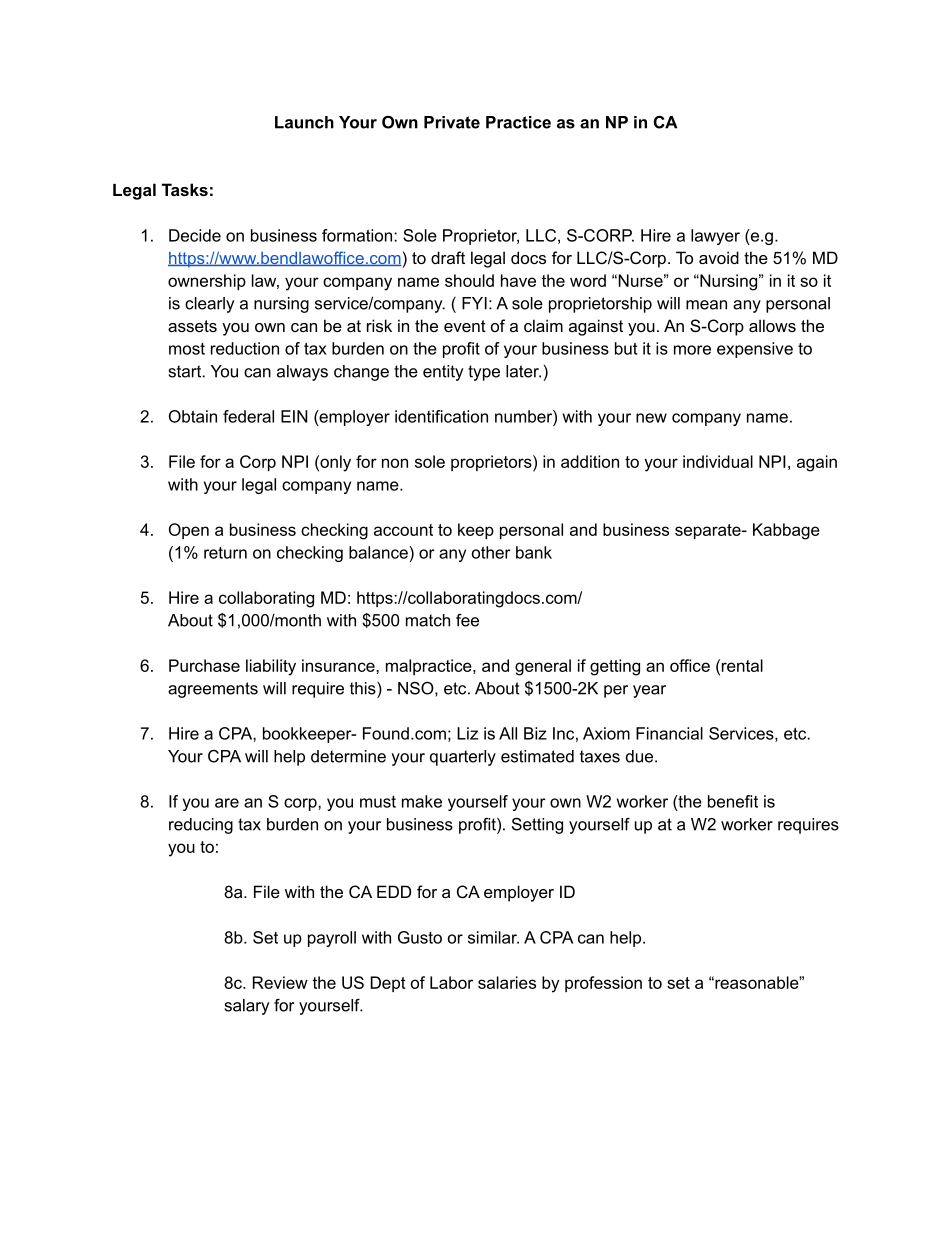 The width and height of the screenshot is (952, 1233). I want to click on salaries, so click(507, 982).
